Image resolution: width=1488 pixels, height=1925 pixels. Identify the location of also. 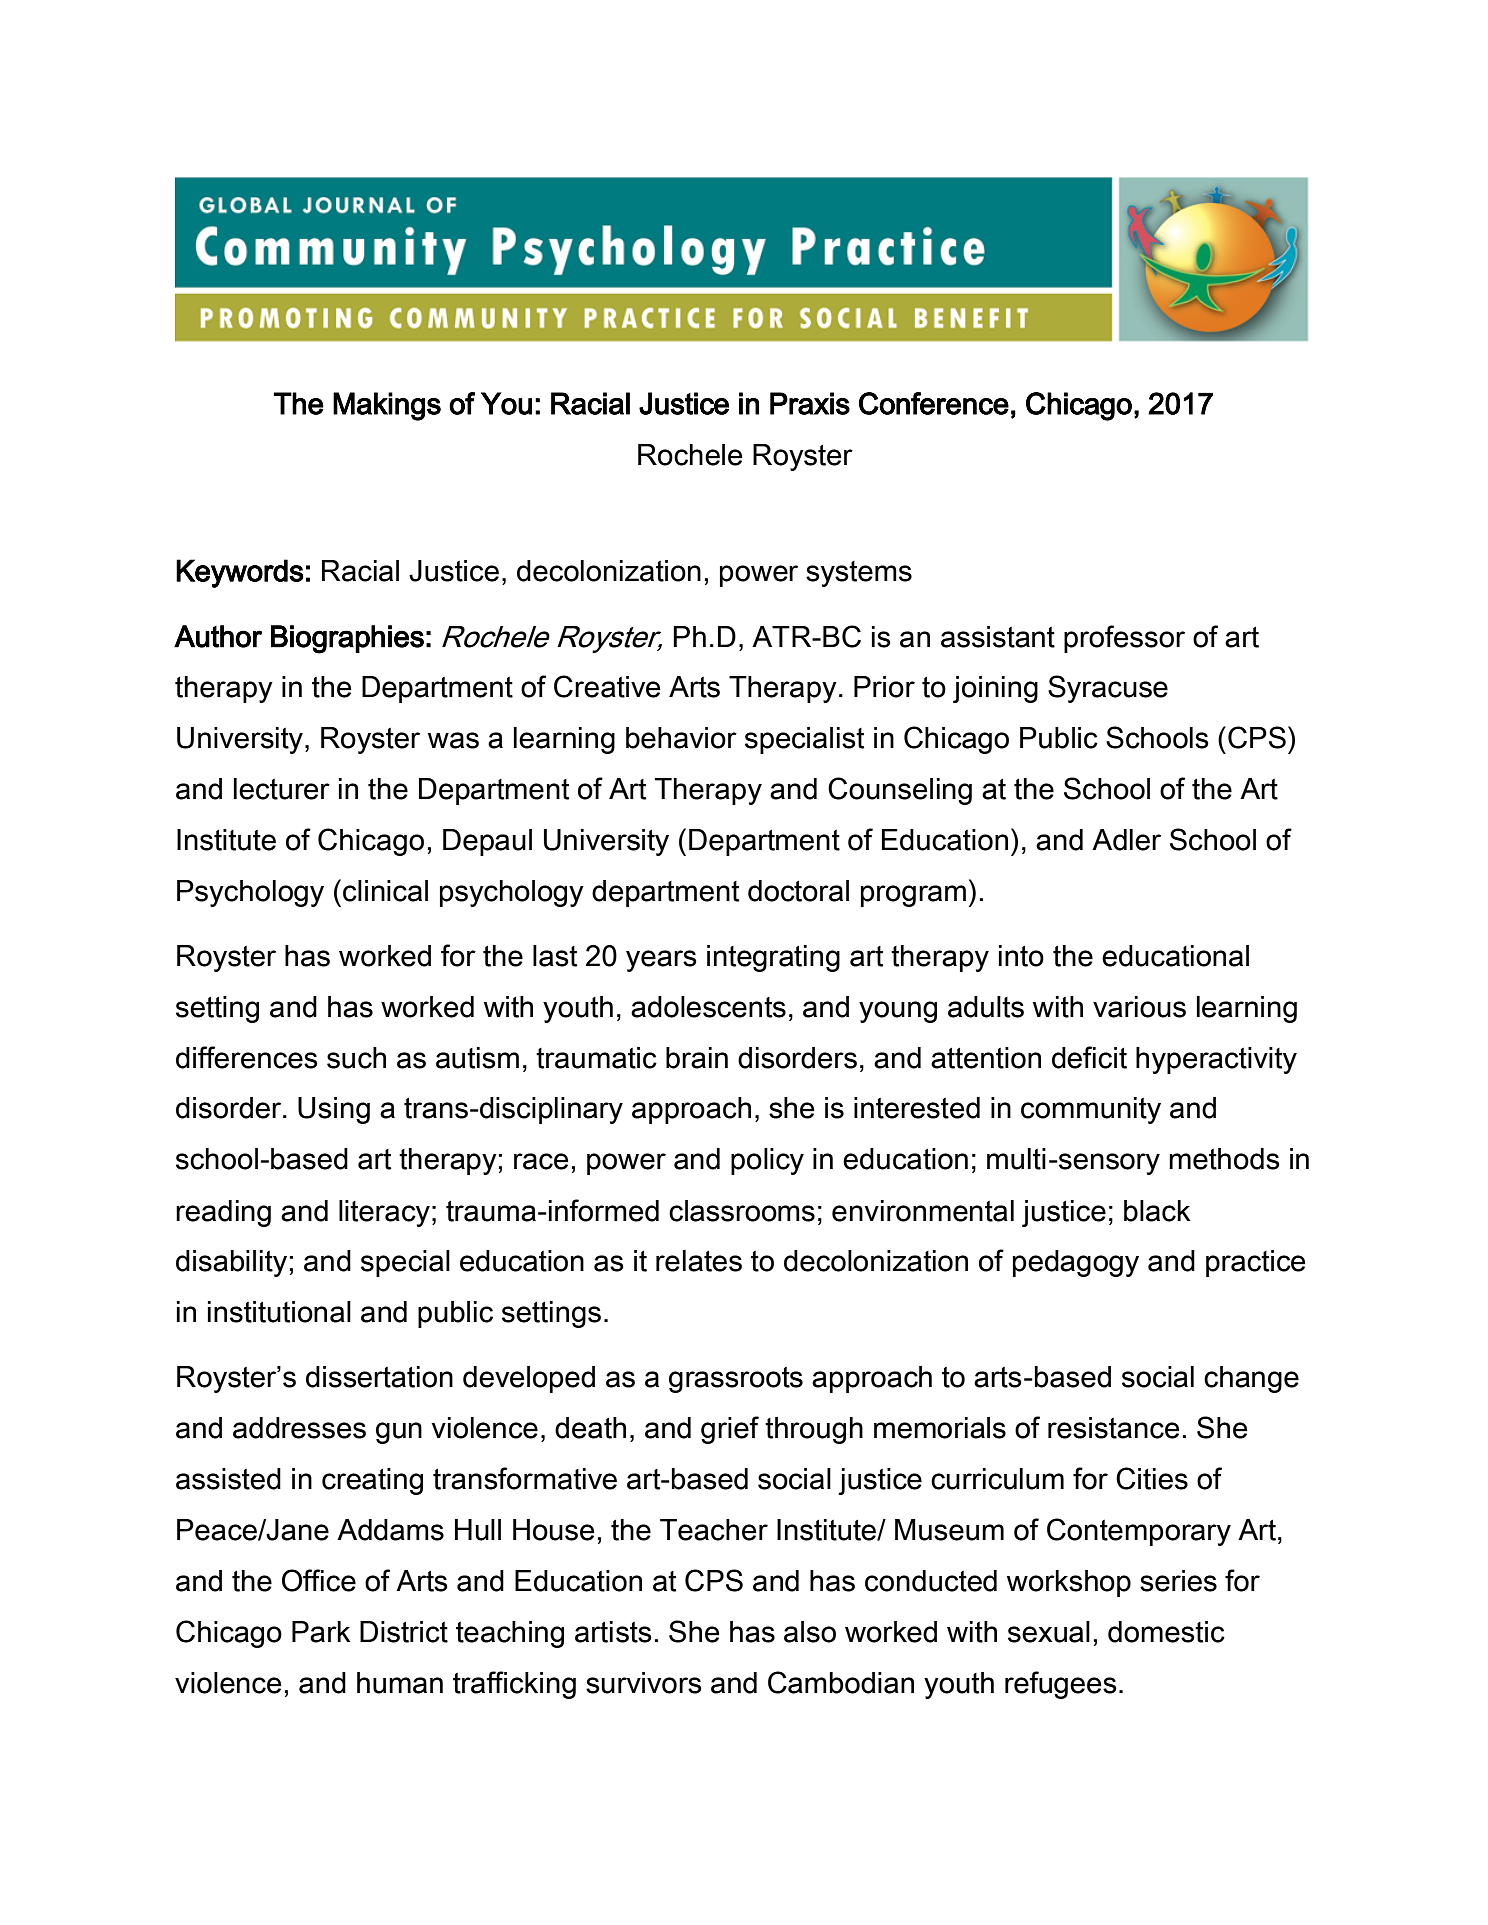
(810, 1632).
